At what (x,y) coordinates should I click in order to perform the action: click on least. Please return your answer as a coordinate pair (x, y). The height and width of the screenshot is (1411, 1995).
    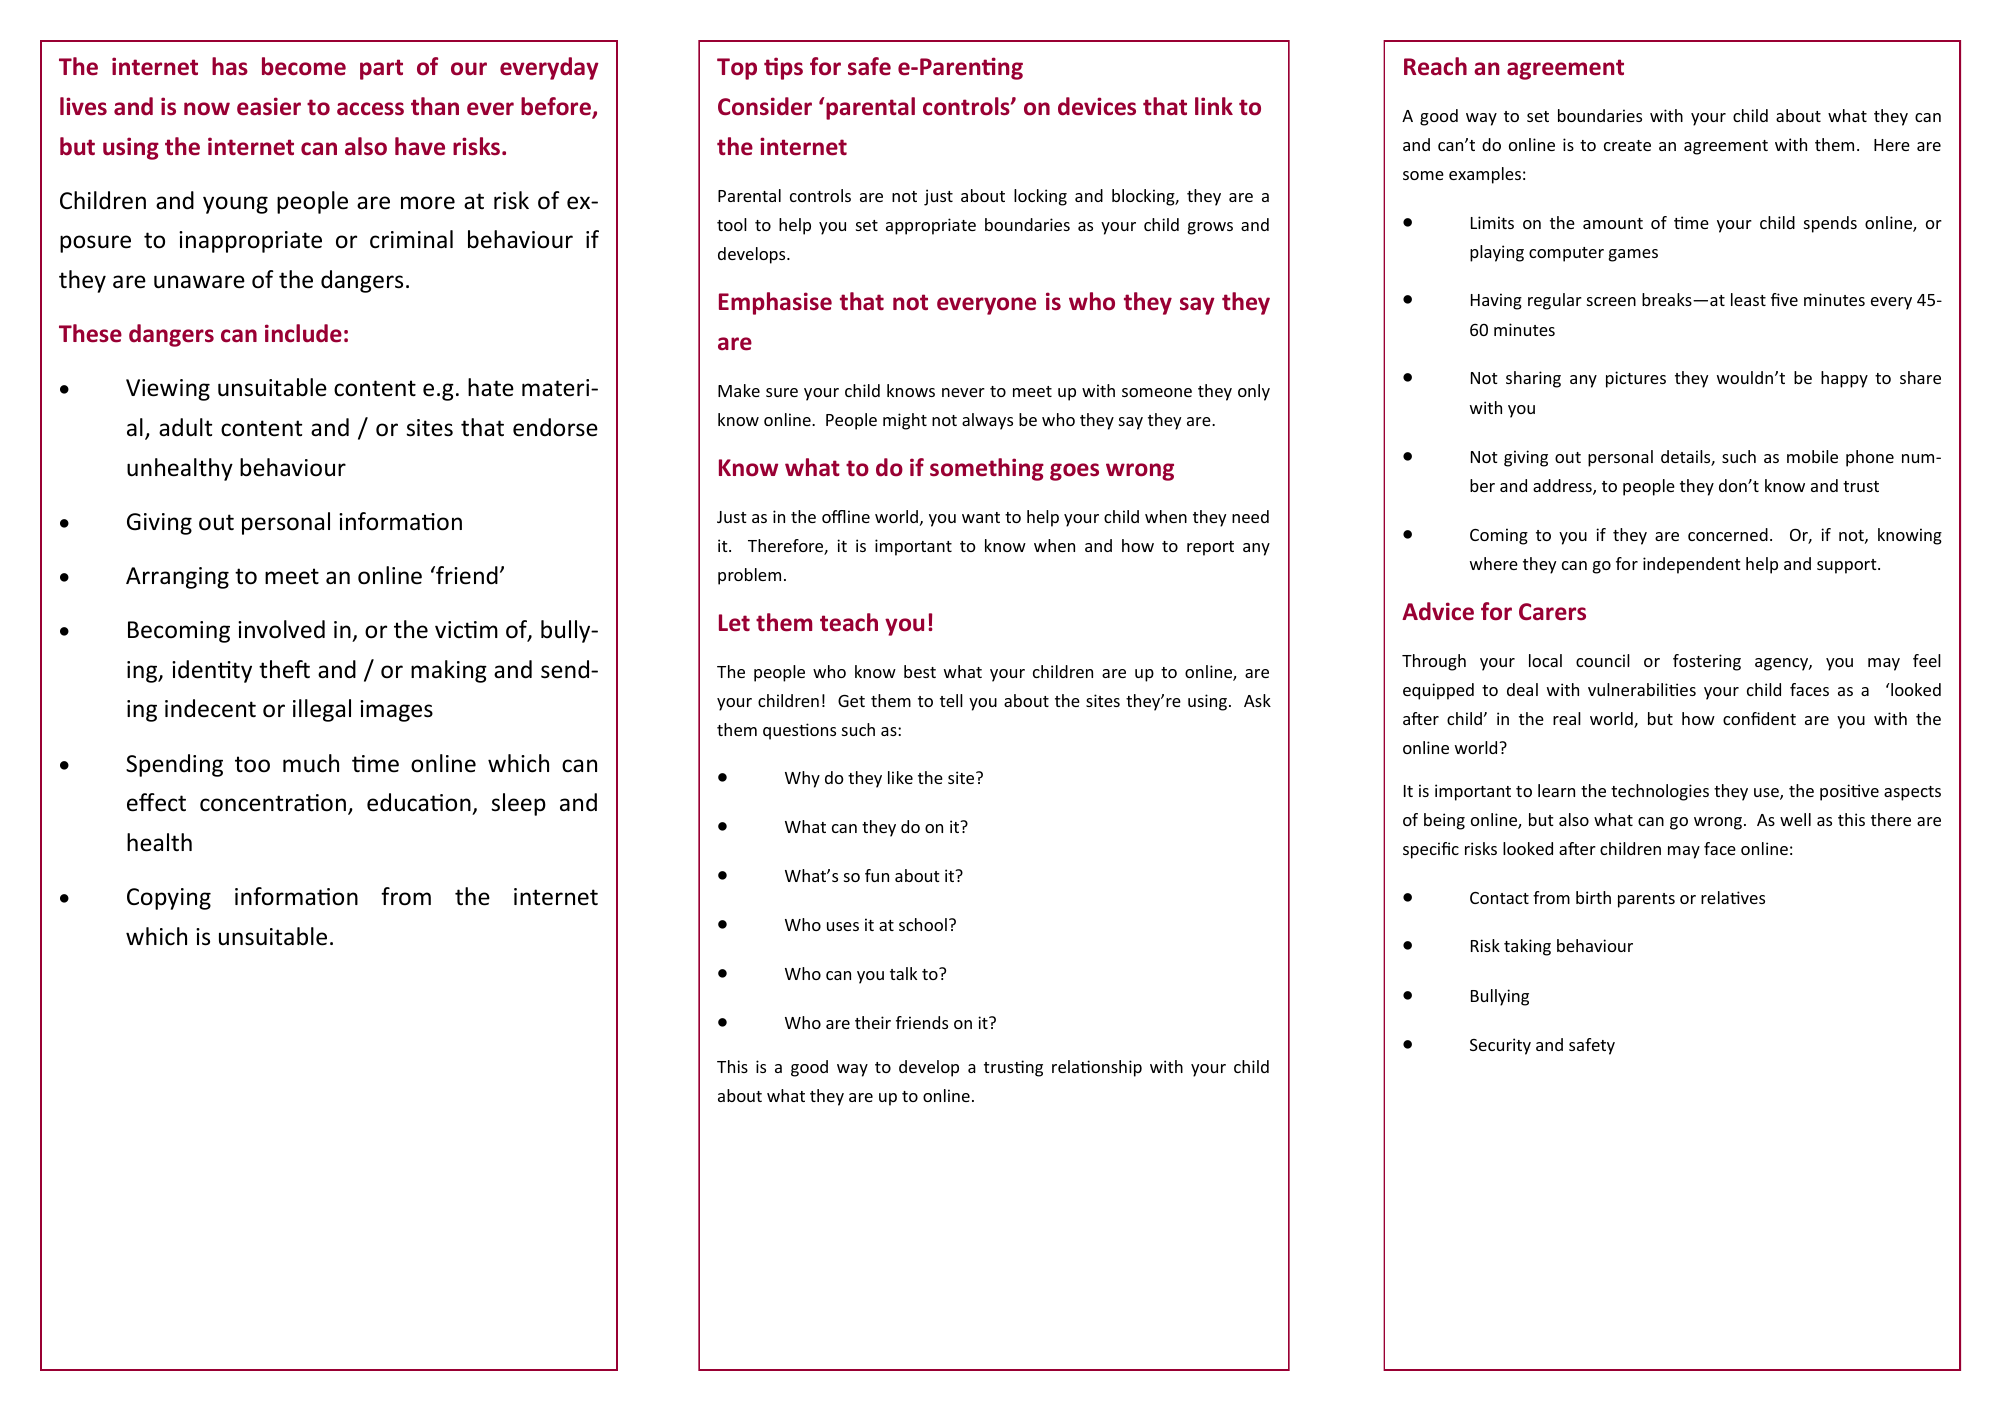
    Looking at the image, I should click on (1748, 299).
